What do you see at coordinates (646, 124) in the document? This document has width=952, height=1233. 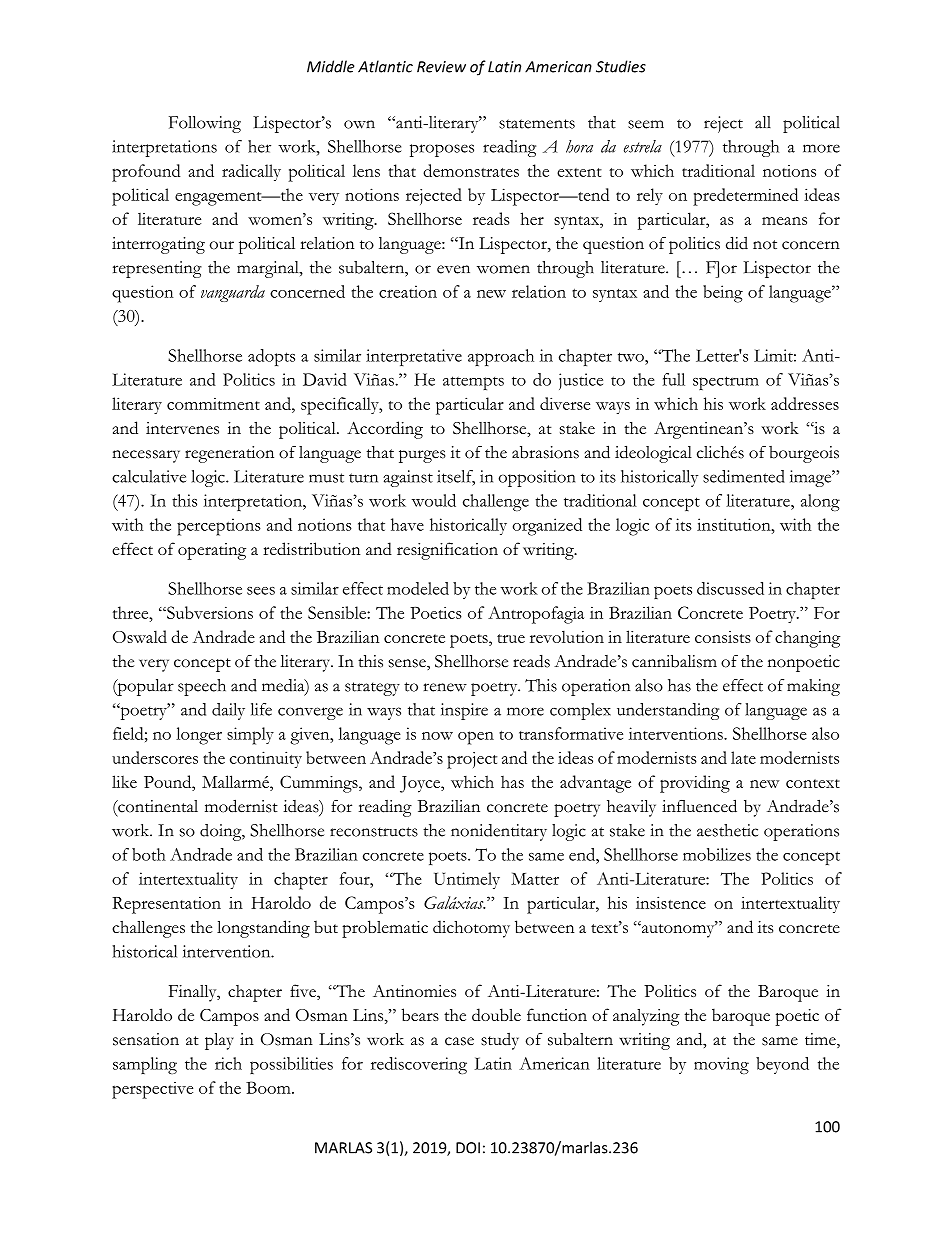 I see `seem` at bounding box center [646, 124].
